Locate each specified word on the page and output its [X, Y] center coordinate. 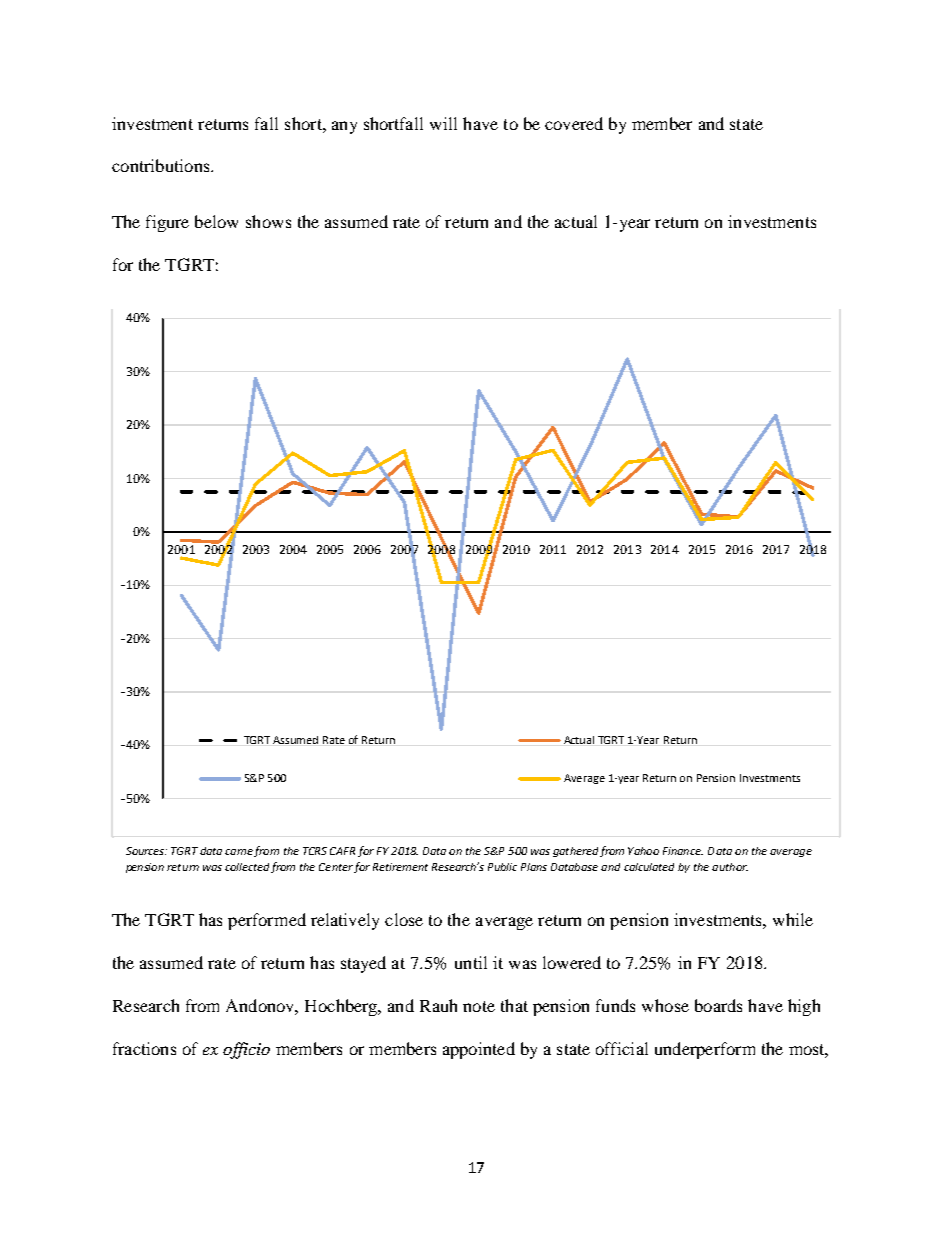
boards [718, 1005]
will [443, 123]
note [479, 1006]
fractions [144, 1048]
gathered [575, 852]
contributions [162, 165]
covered [574, 123]
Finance [683, 851]
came [240, 853]
